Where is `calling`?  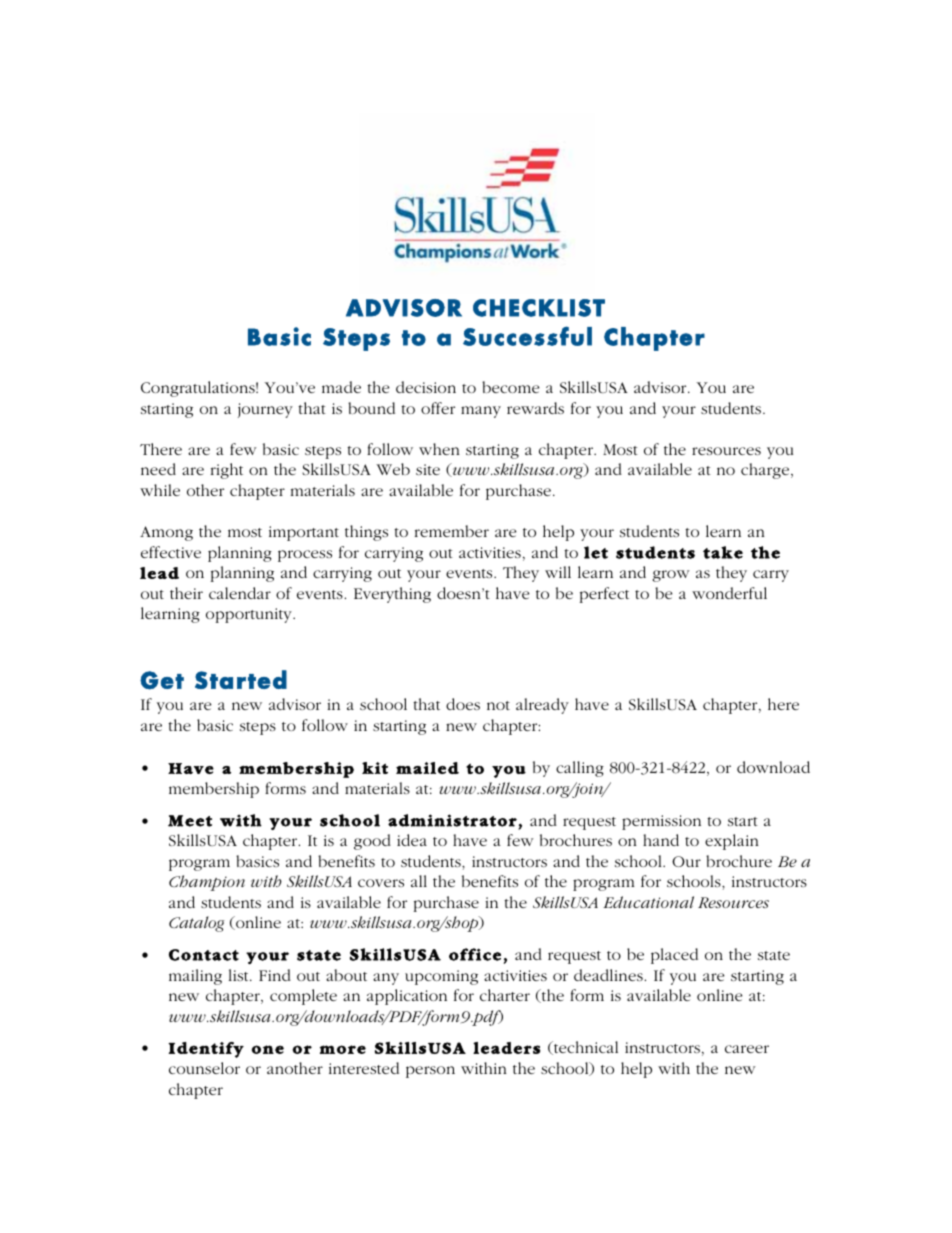
calling is located at coordinates (580, 769).
